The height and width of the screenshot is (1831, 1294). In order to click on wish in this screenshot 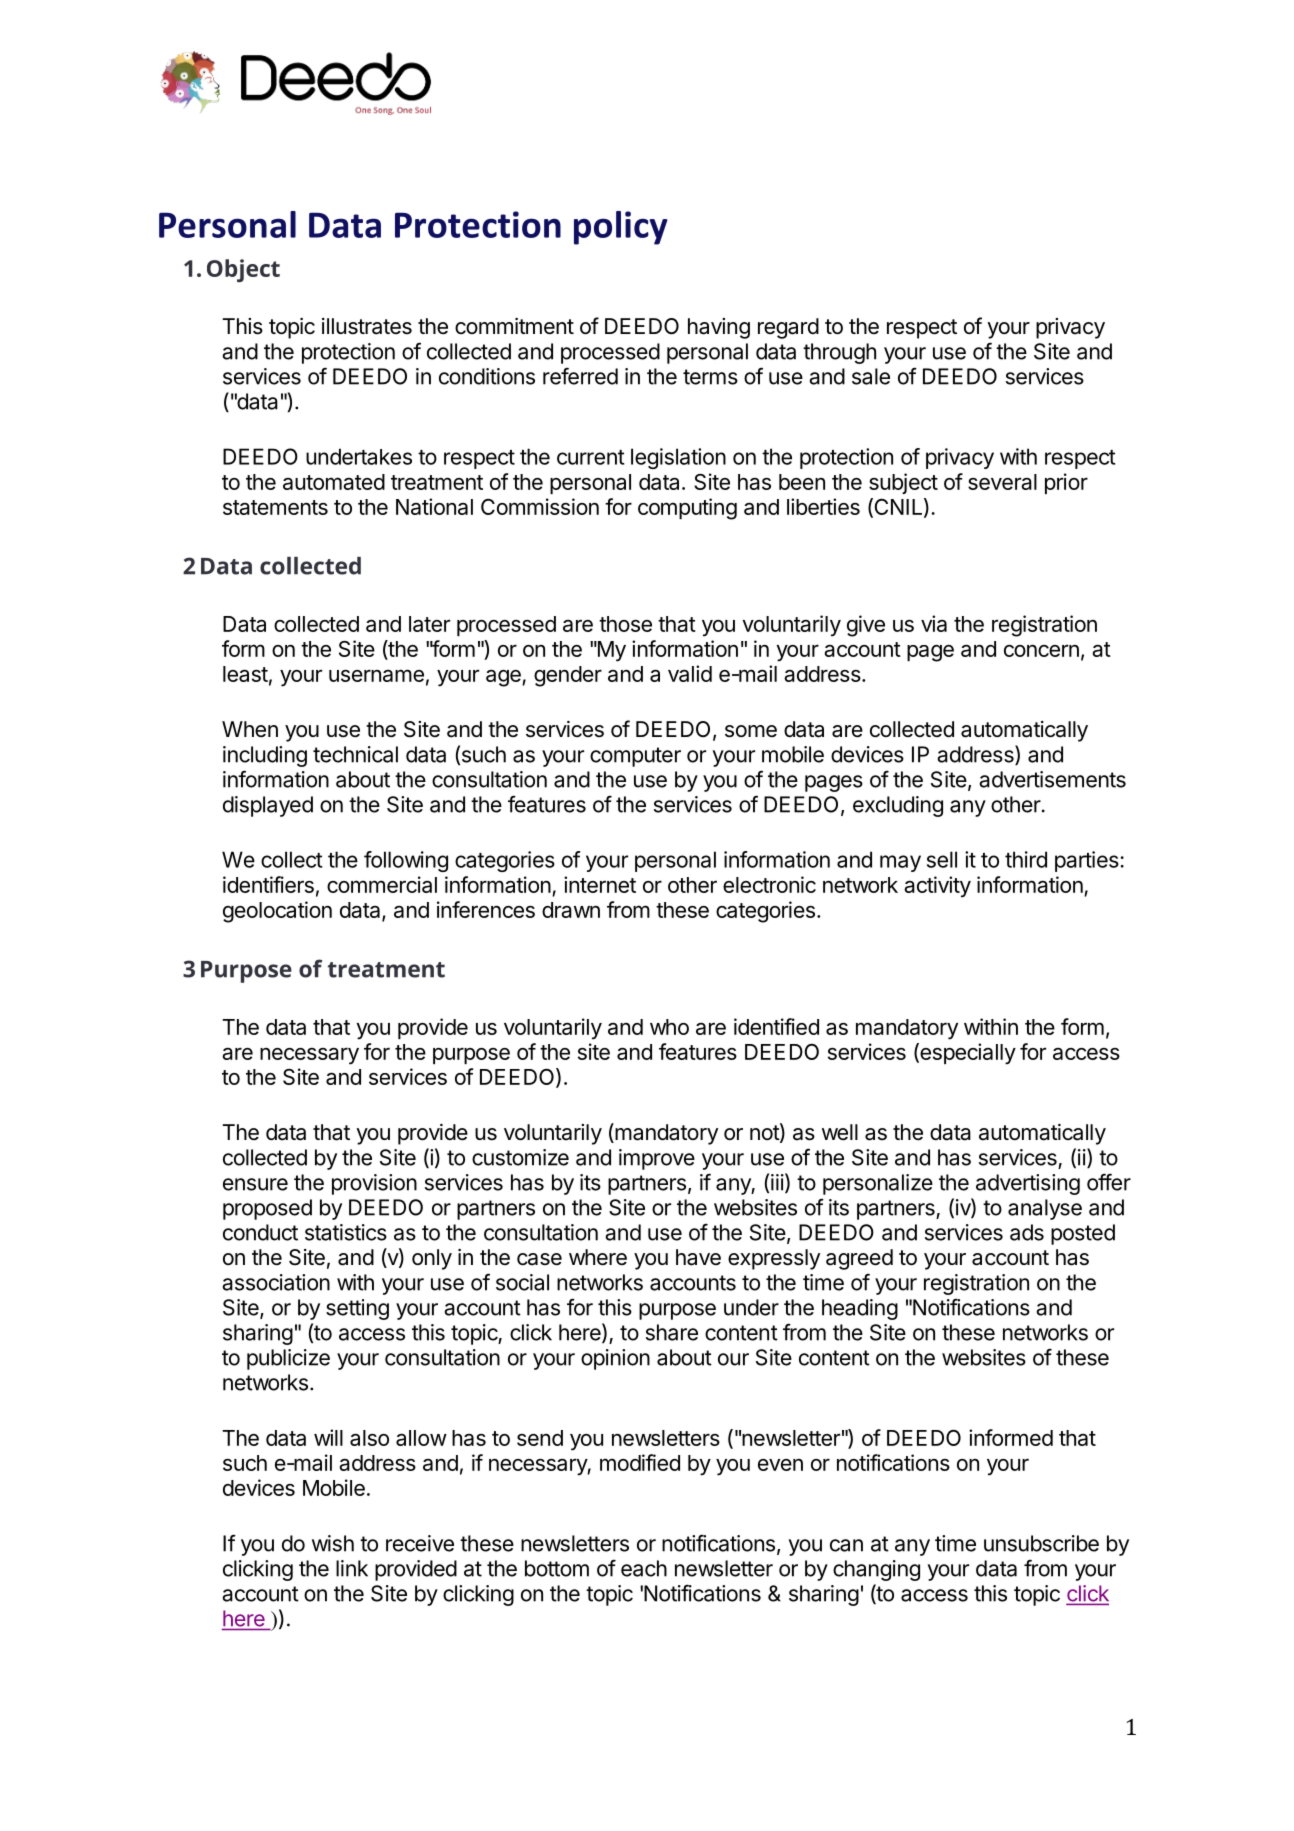, I will do `click(333, 1543)`.
